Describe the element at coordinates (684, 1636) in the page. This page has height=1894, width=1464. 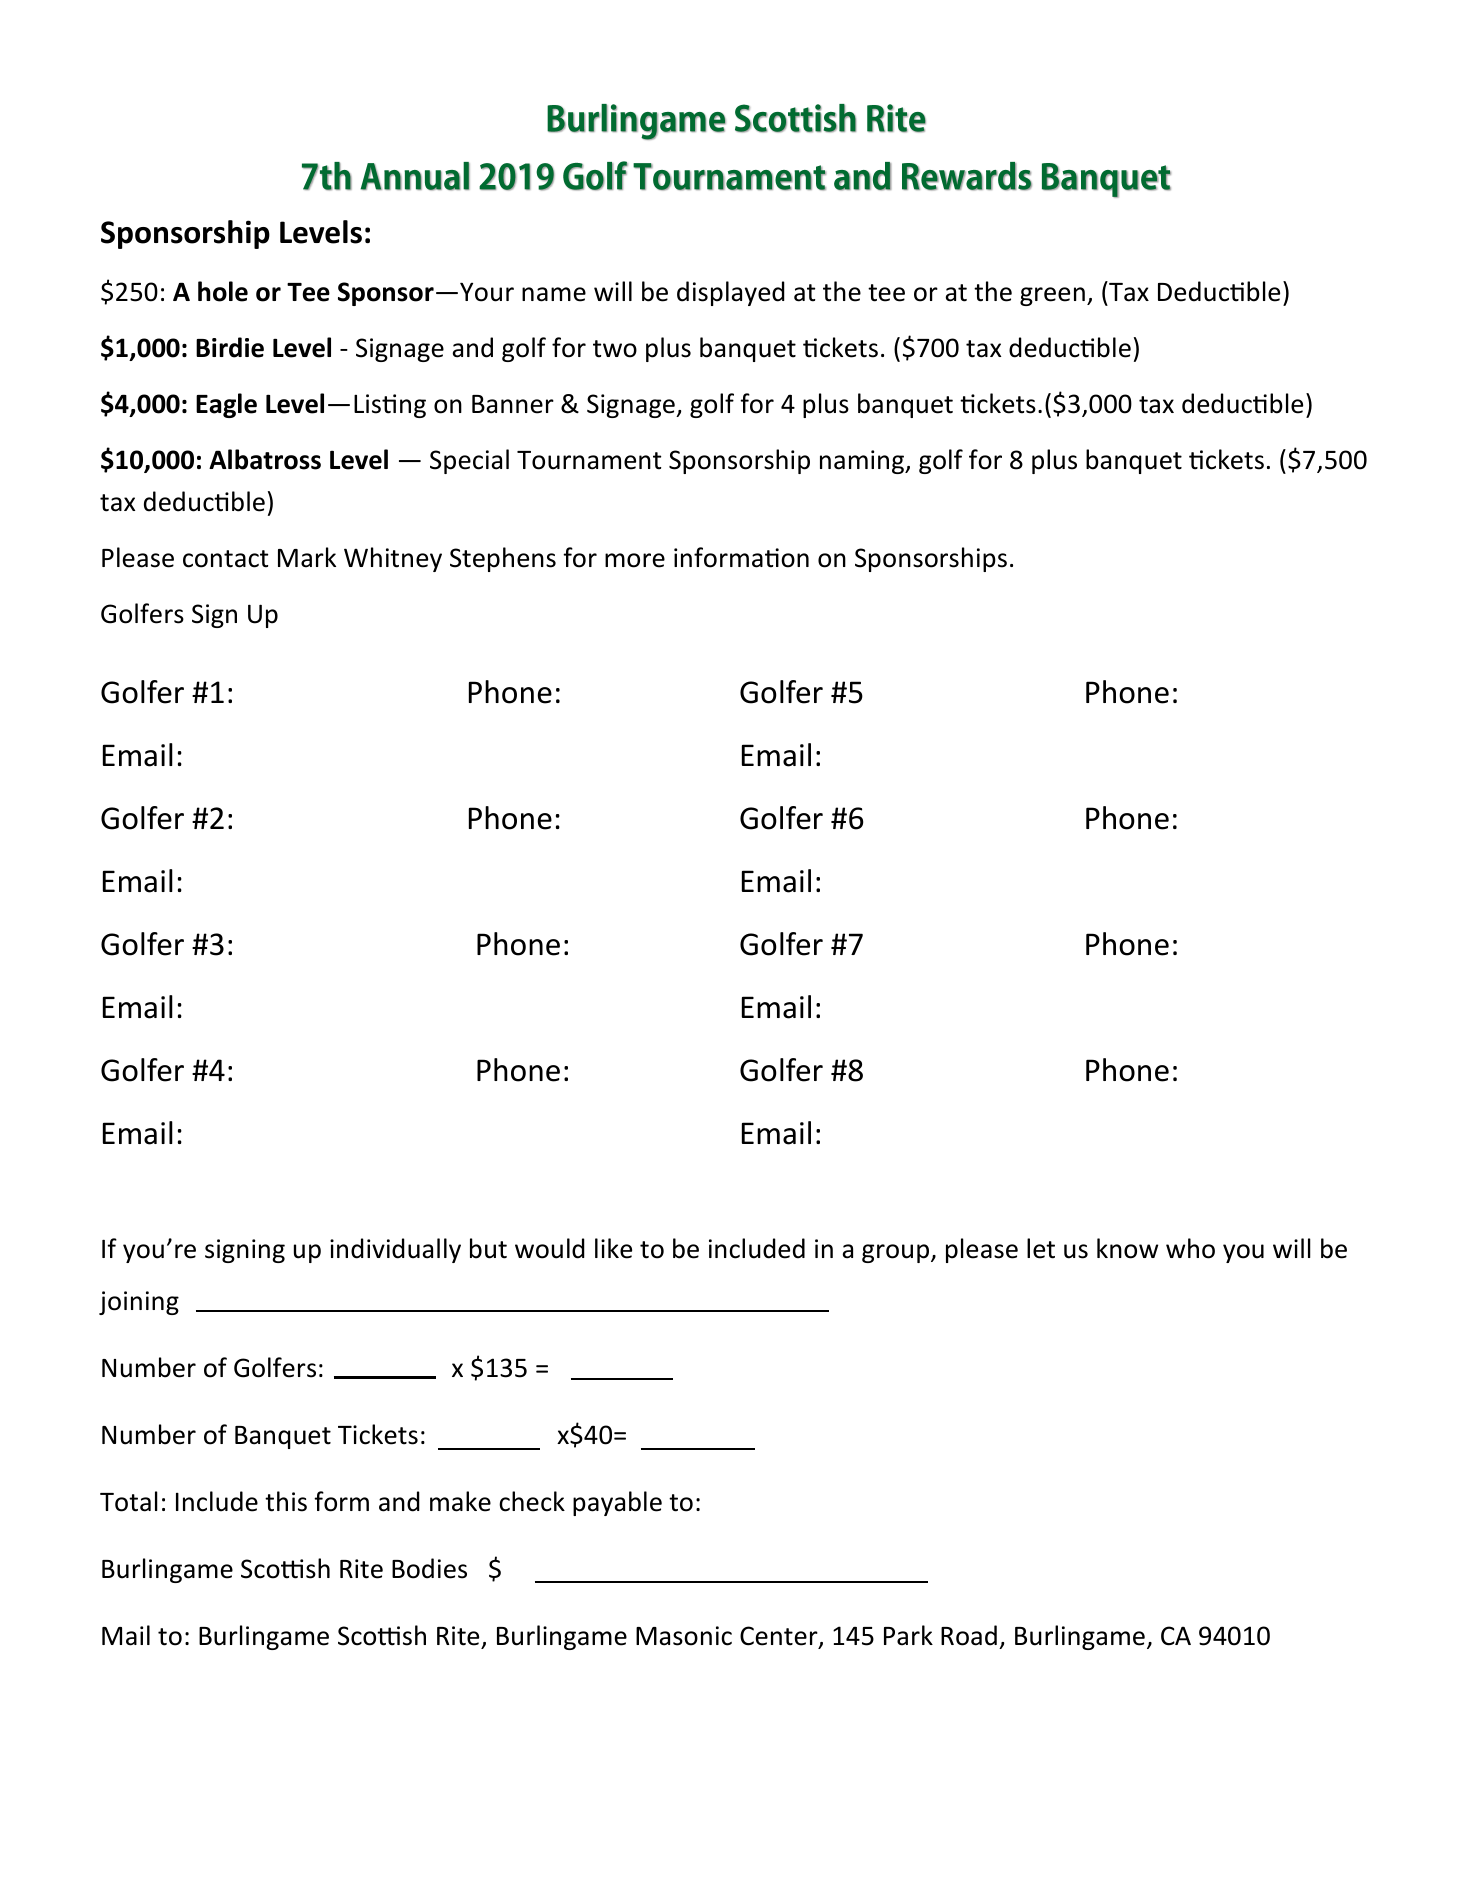
I see `Masonic` at that location.
